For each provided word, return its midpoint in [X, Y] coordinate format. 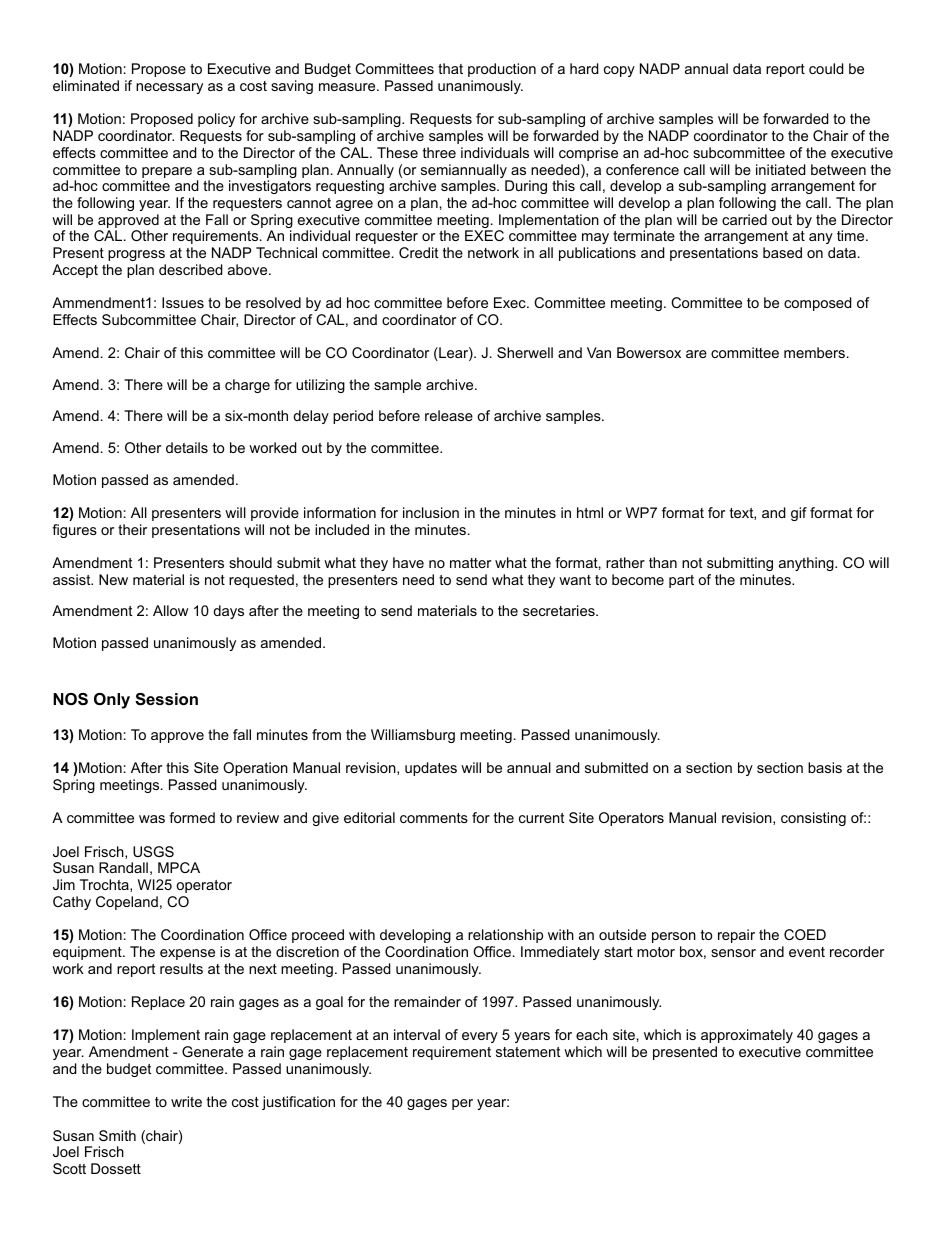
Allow [170, 610]
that [450, 68]
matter [470, 563]
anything [806, 564]
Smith [117, 1135]
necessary [169, 88]
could [826, 68]
